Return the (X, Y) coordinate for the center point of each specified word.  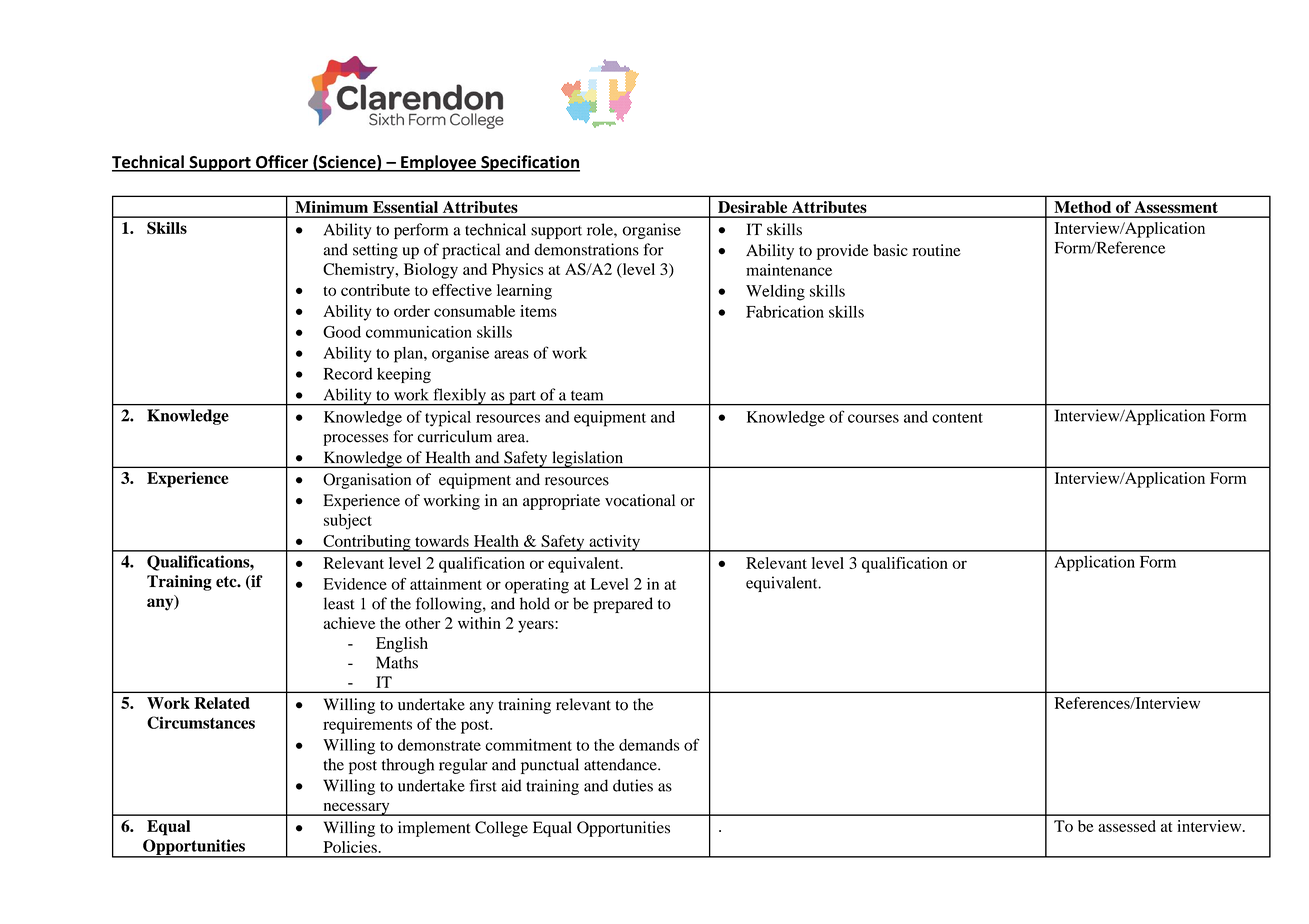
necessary (356, 809)
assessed (1127, 826)
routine (937, 250)
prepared (623, 605)
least (339, 603)
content (957, 418)
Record (348, 374)
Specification (529, 163)
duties (633, 785)
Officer (282, 163)
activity (614, 543)
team (587, 396)
